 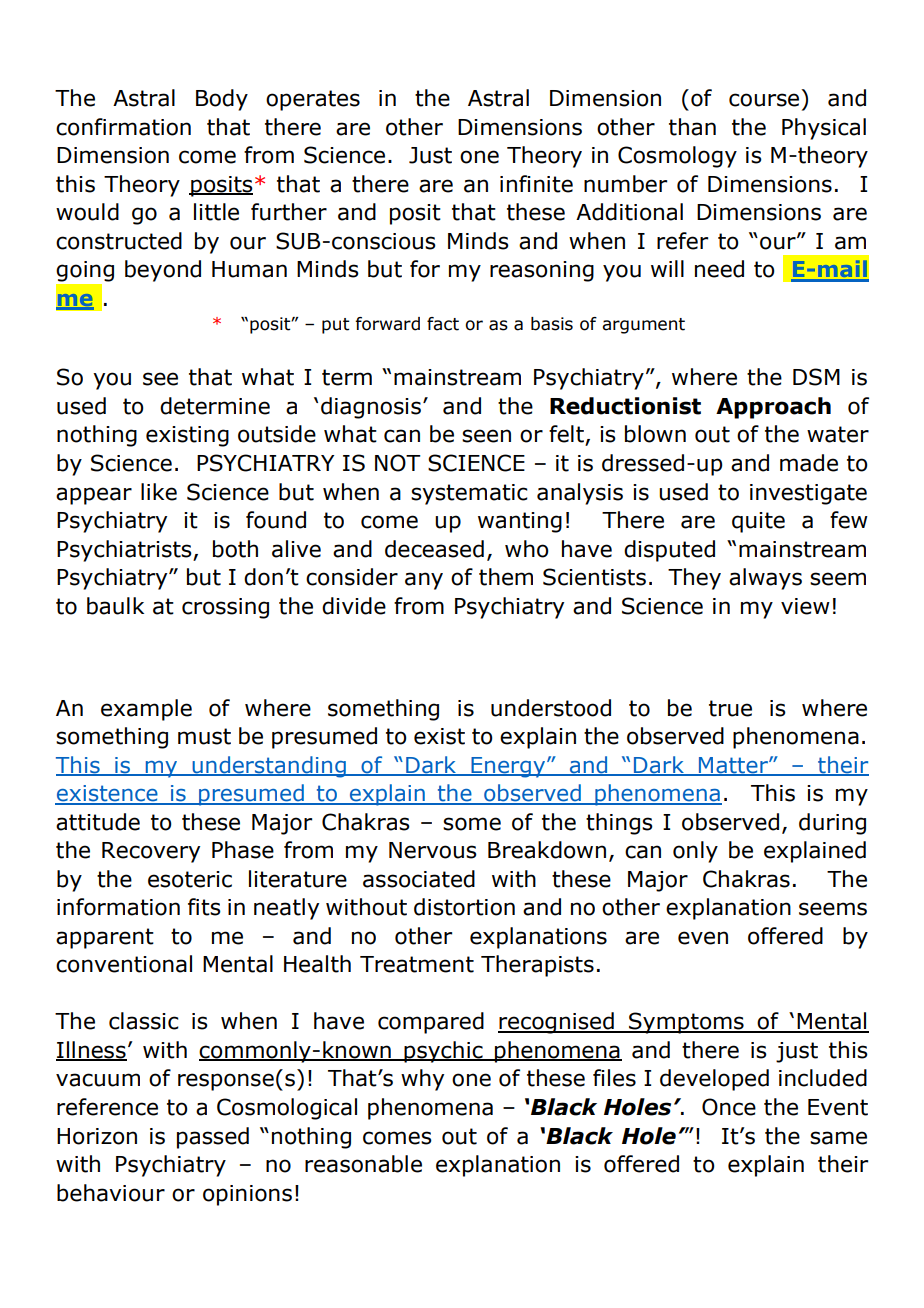 What do you see at coordinates (832, 824) in the screenshot?
I see `during` at bounding box center [832, 824].
